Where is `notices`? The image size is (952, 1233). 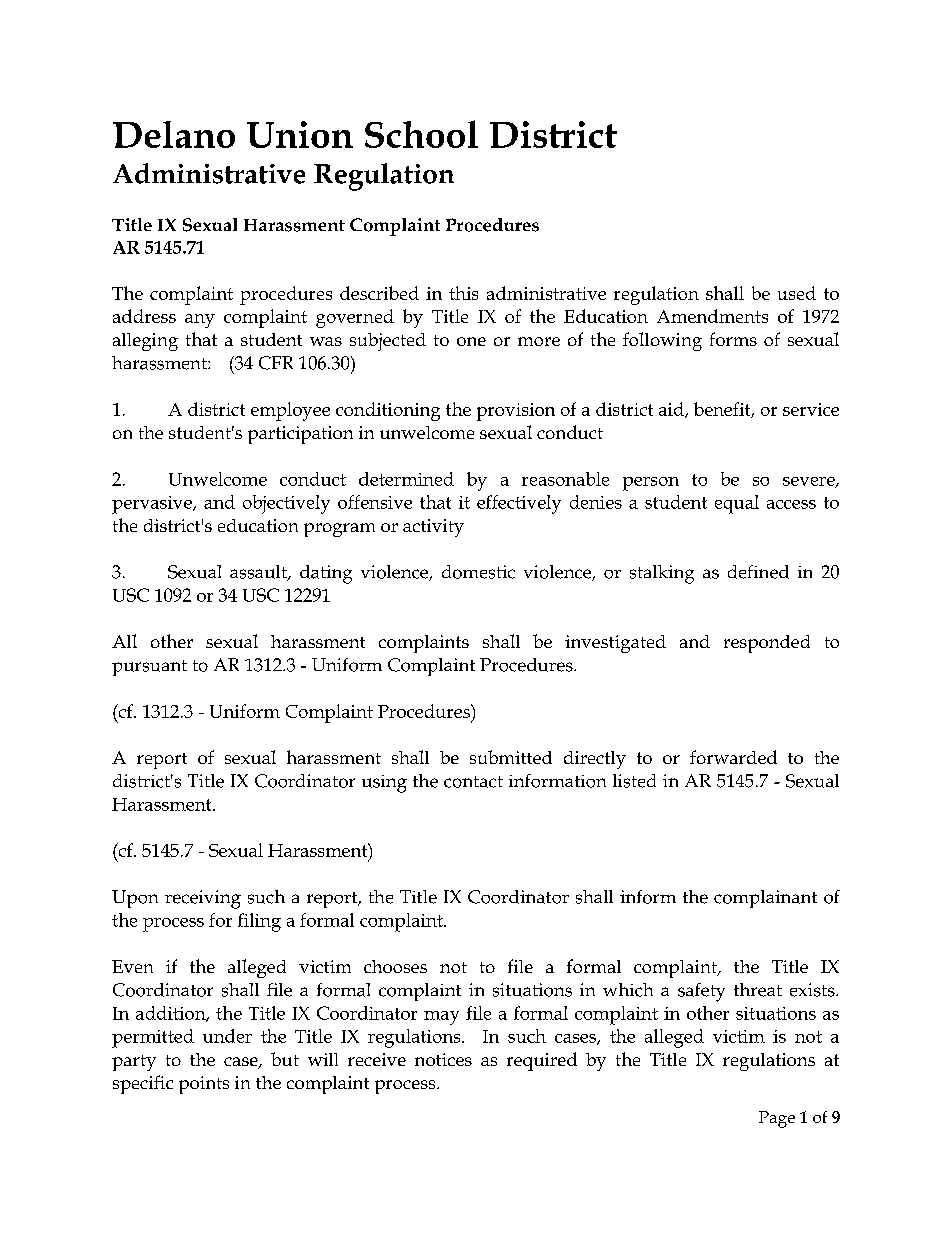
notices is located at coordinates (443, 1059).
